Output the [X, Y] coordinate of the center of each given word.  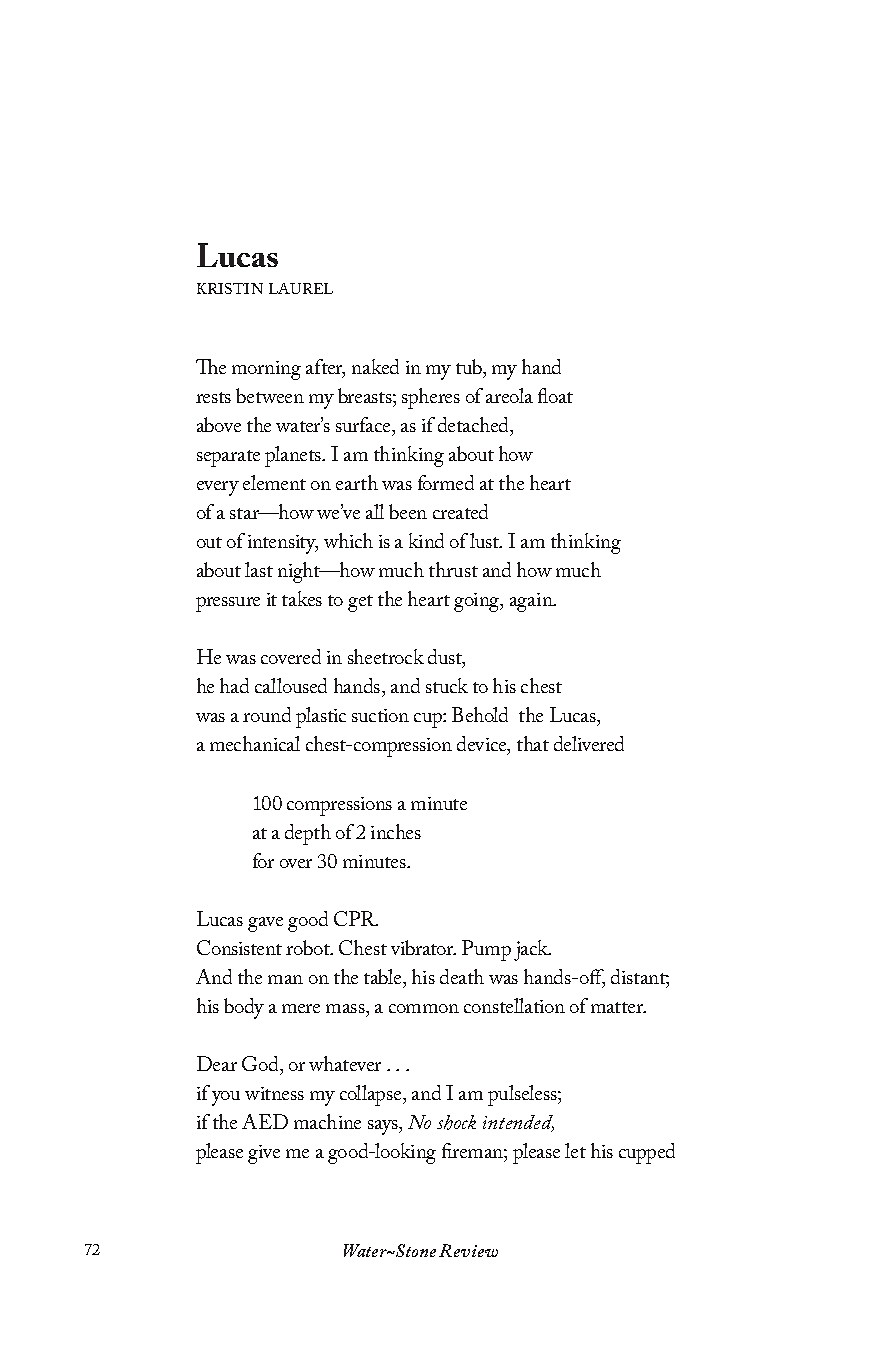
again [532, 602]
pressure [228, 604]
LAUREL [301, 288]
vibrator [423, 947]
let [575, 1150]
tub [470, 366]
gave [265, 924]
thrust [453, 569]
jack [532, 950]
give [264, 1154]
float [555, 395]
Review [468, 1250]
